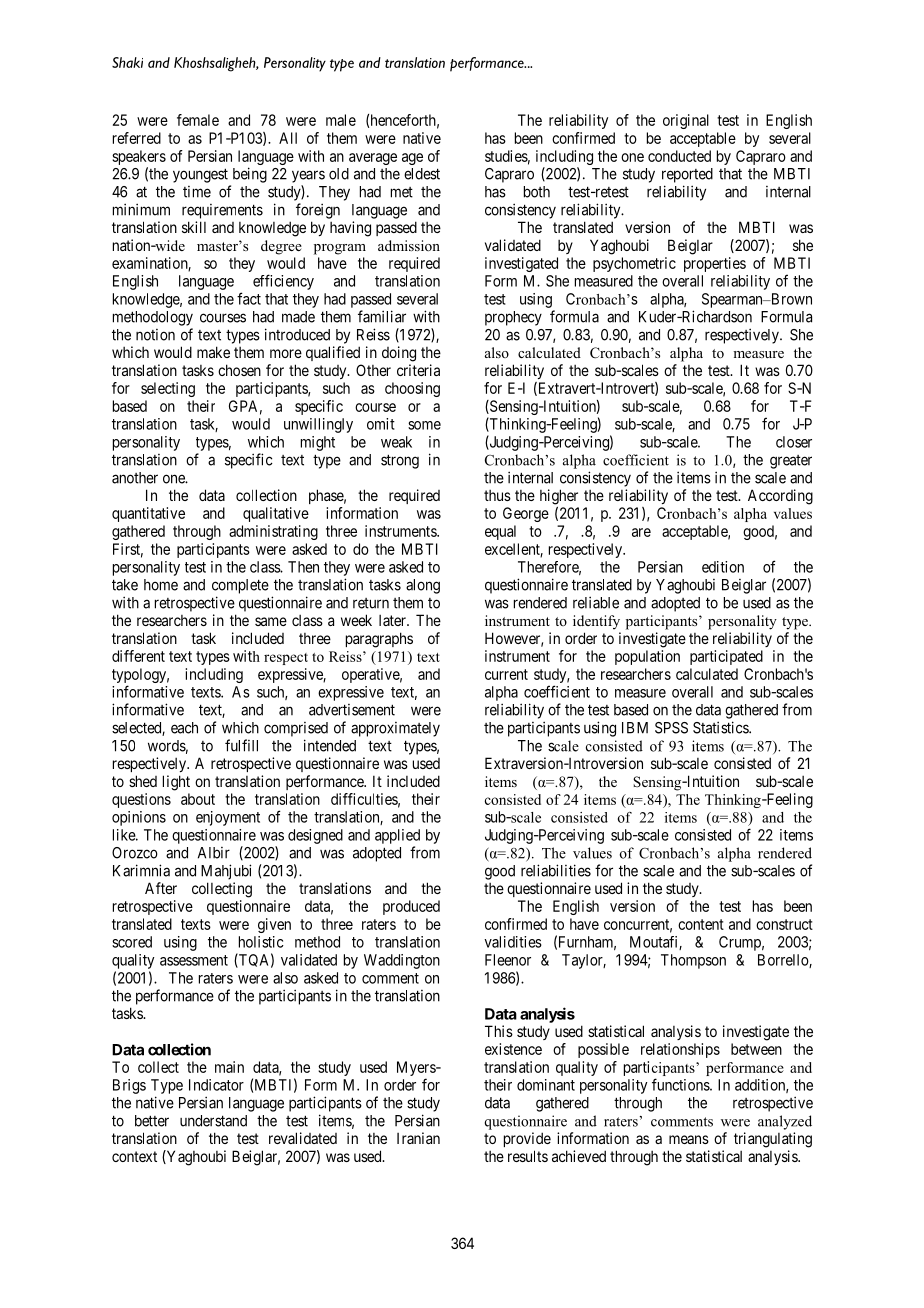 The image size is (924, 1308). Describe the element at coordinates (161, 888) in the screenshot. I see `After` at that location.
